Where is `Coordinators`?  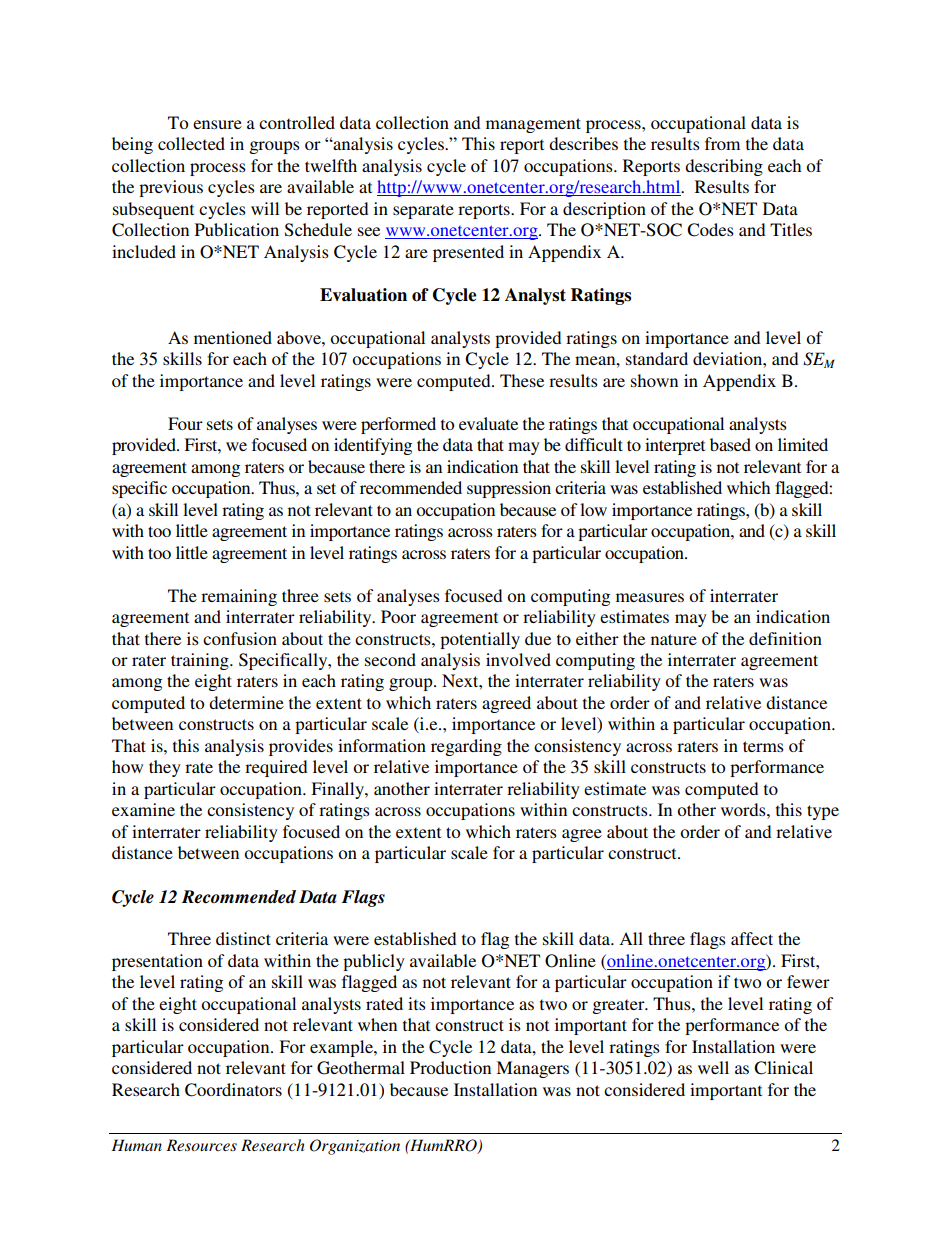
Coordinators is located at coordinates (233, 1090).
